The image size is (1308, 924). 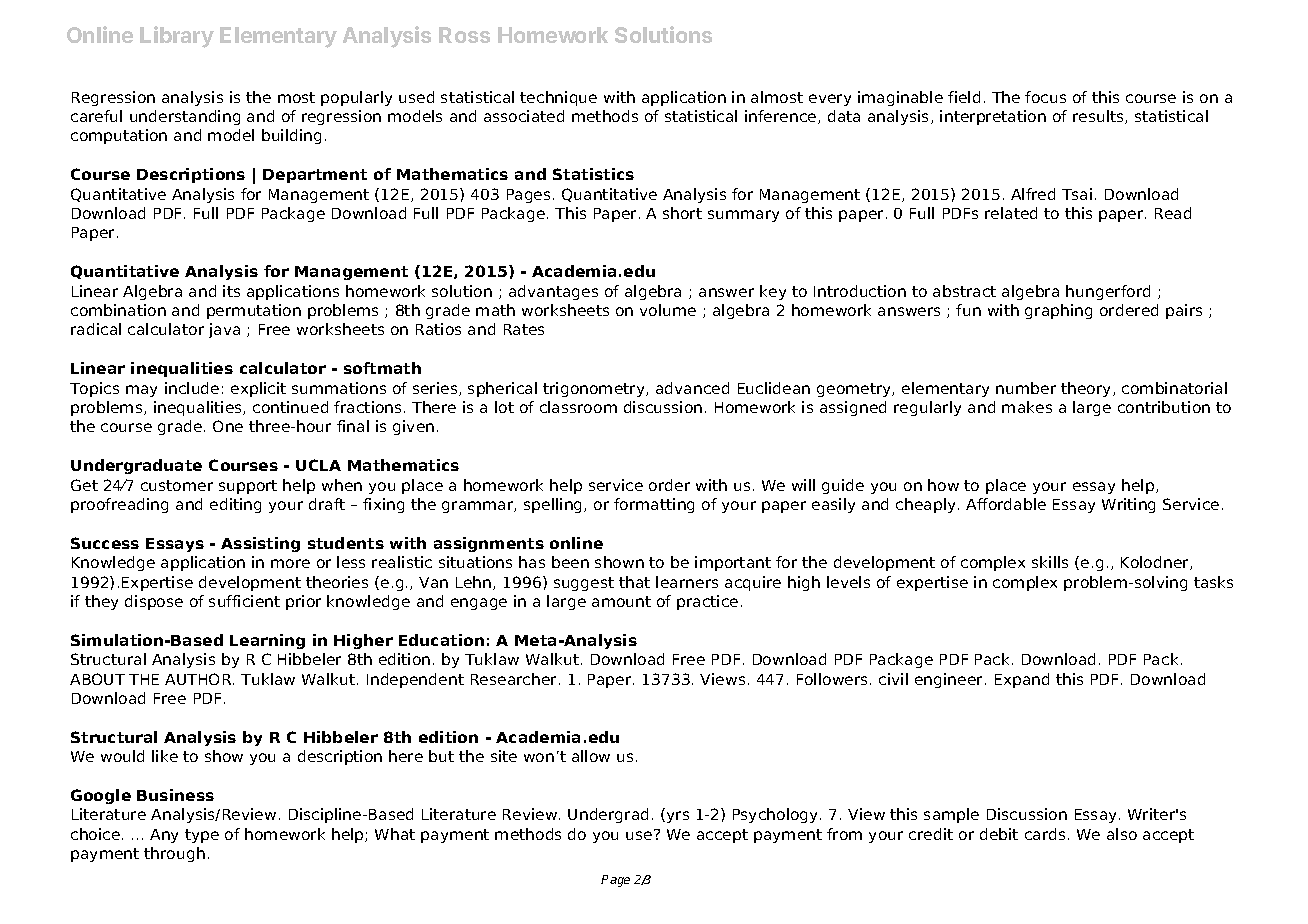 I want to click on technique, so click(x=558, y=98).
